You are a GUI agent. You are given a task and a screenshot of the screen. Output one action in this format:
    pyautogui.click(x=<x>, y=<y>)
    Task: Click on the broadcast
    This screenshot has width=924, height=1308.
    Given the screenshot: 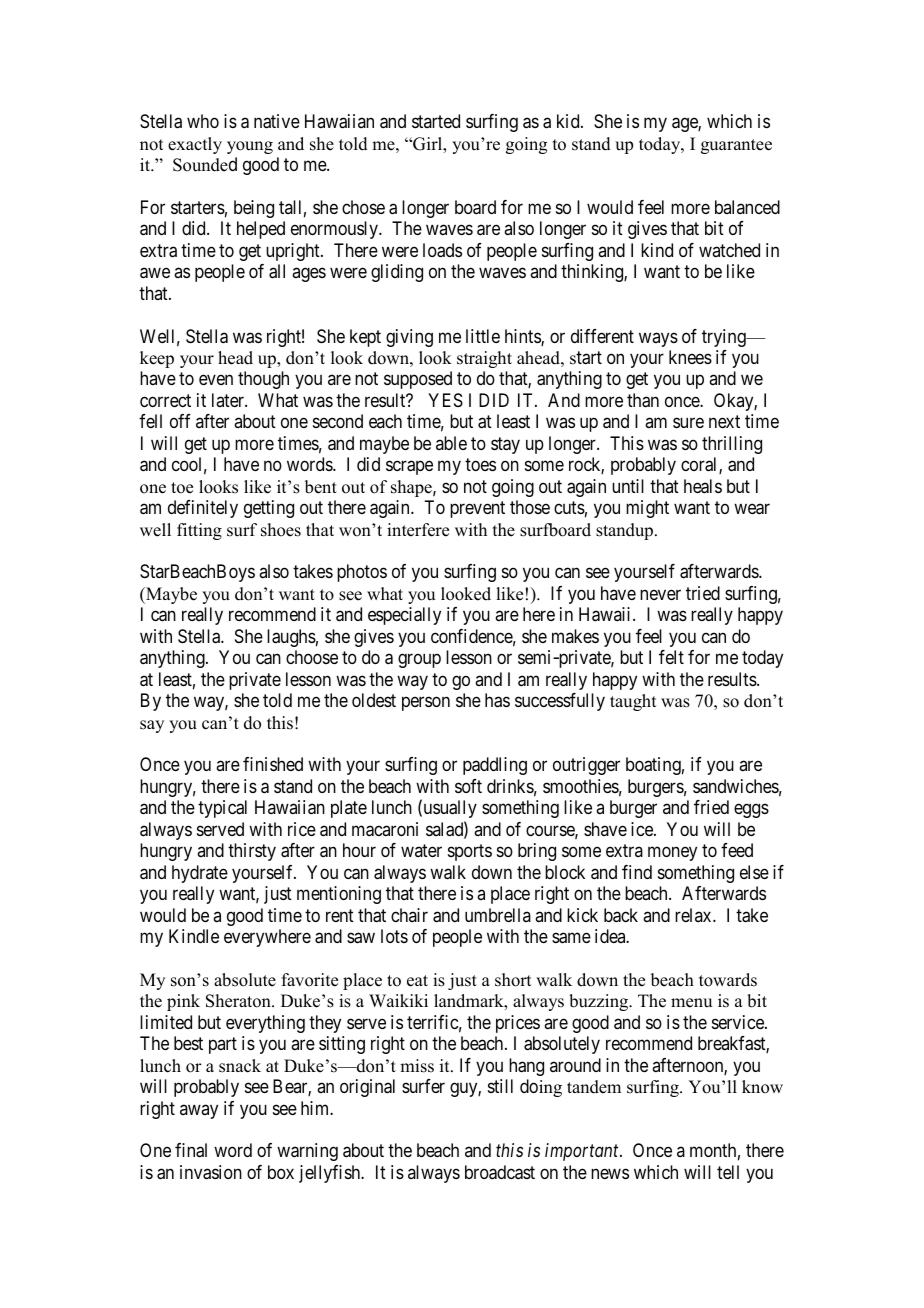 What is the action you would take?
    pyautogui.click(x=500, y=1172)
